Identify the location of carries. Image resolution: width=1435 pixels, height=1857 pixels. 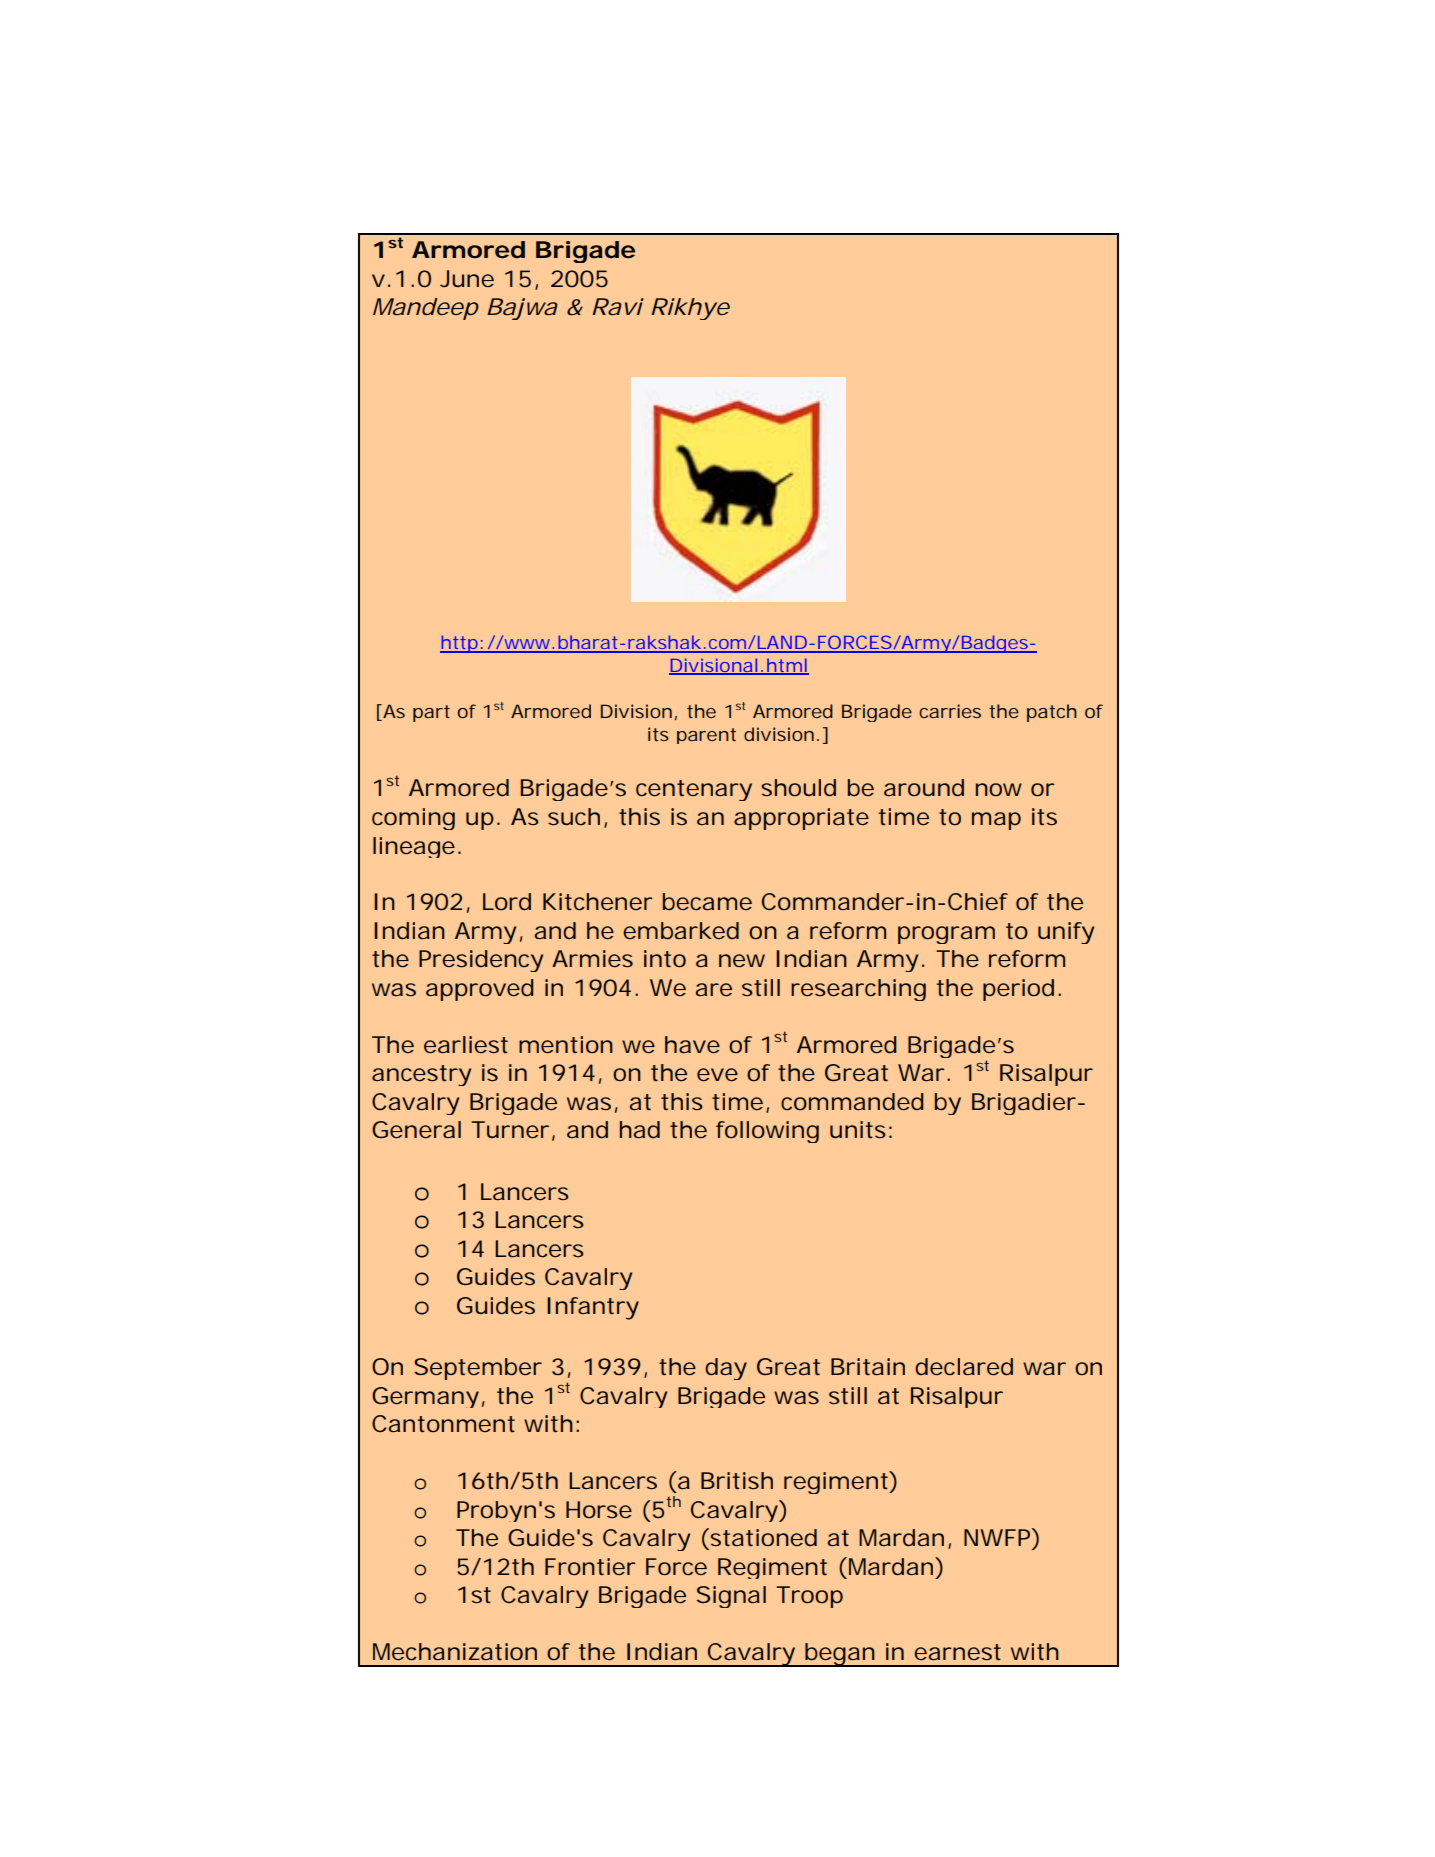
(950, 711).
